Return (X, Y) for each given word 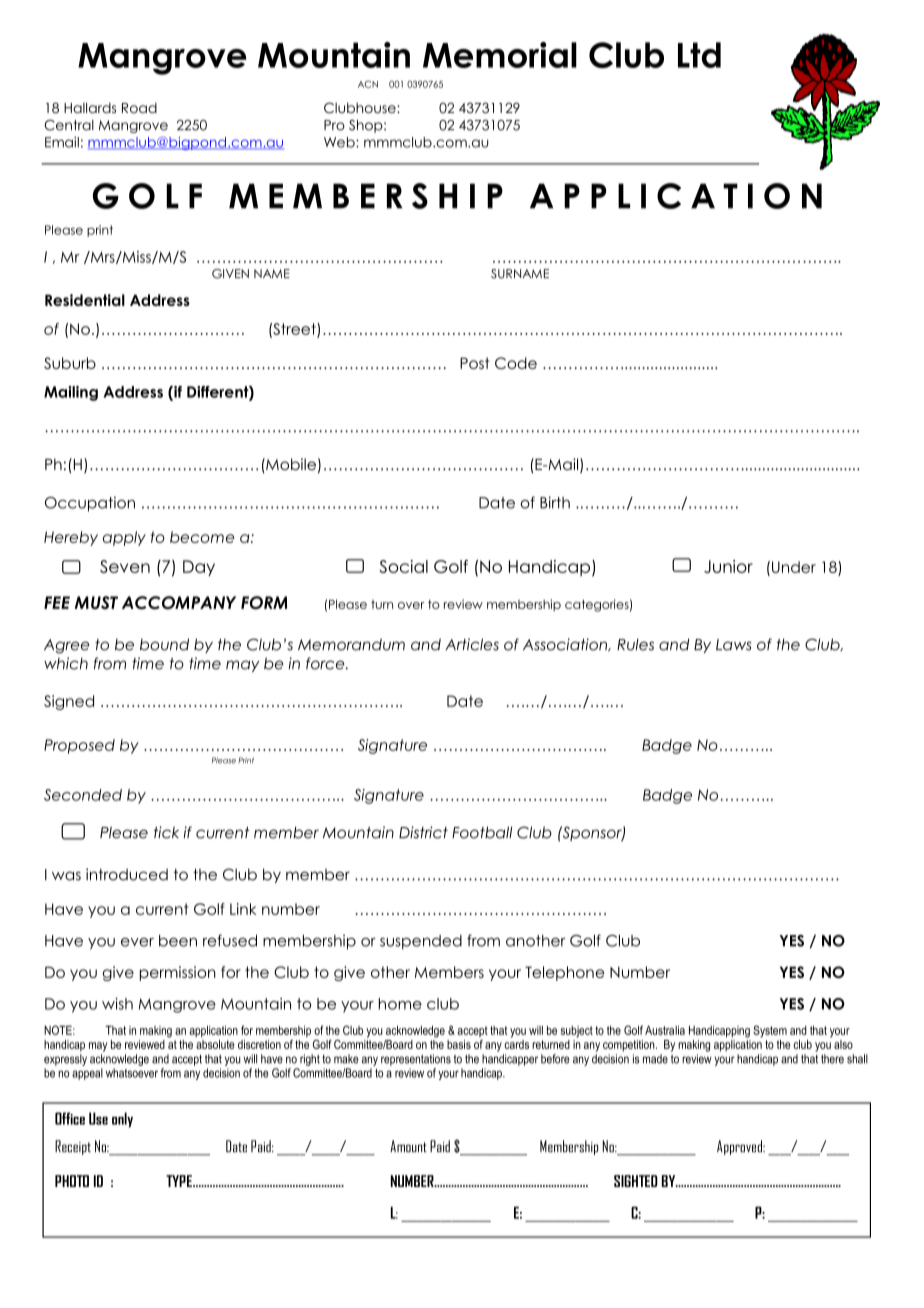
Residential (85, 300)
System (770, 1031)
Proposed (79, 746)
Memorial (500, 55)
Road (139, 108)
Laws (734, 645)
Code (516, 363)
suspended (421, 942)
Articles (472, 644)
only (122, 1120)
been (178, 941)
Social (403, 566)
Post (474, 363)
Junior (728, 566)
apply (124, 538)
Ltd (699, 55)
